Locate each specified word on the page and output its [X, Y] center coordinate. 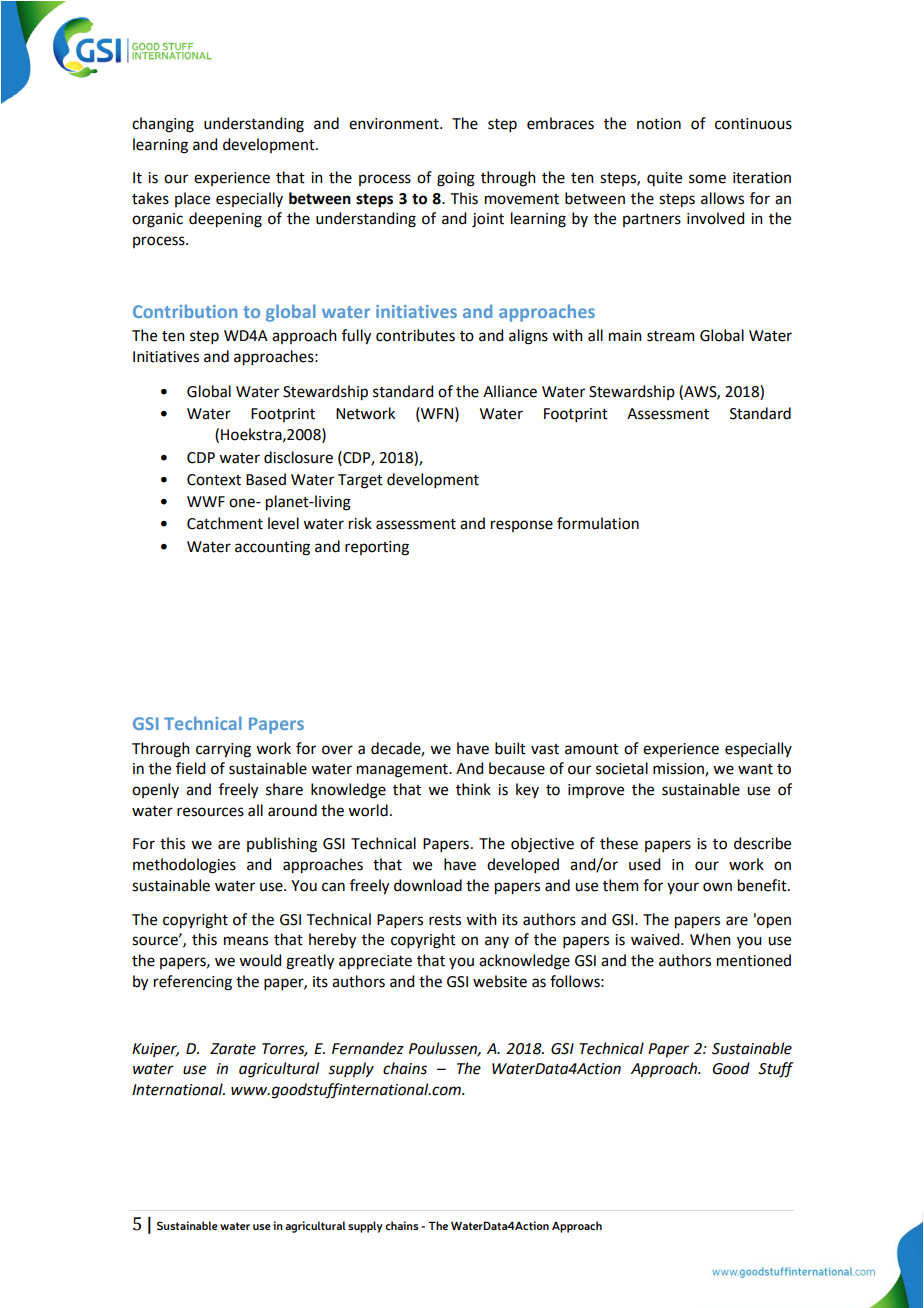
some [707, 179]
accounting [272, 548]
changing [163, 125]
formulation [598, 523]
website [500, 981]
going [456, 179]
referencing [193, 983]
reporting [377, 548]
